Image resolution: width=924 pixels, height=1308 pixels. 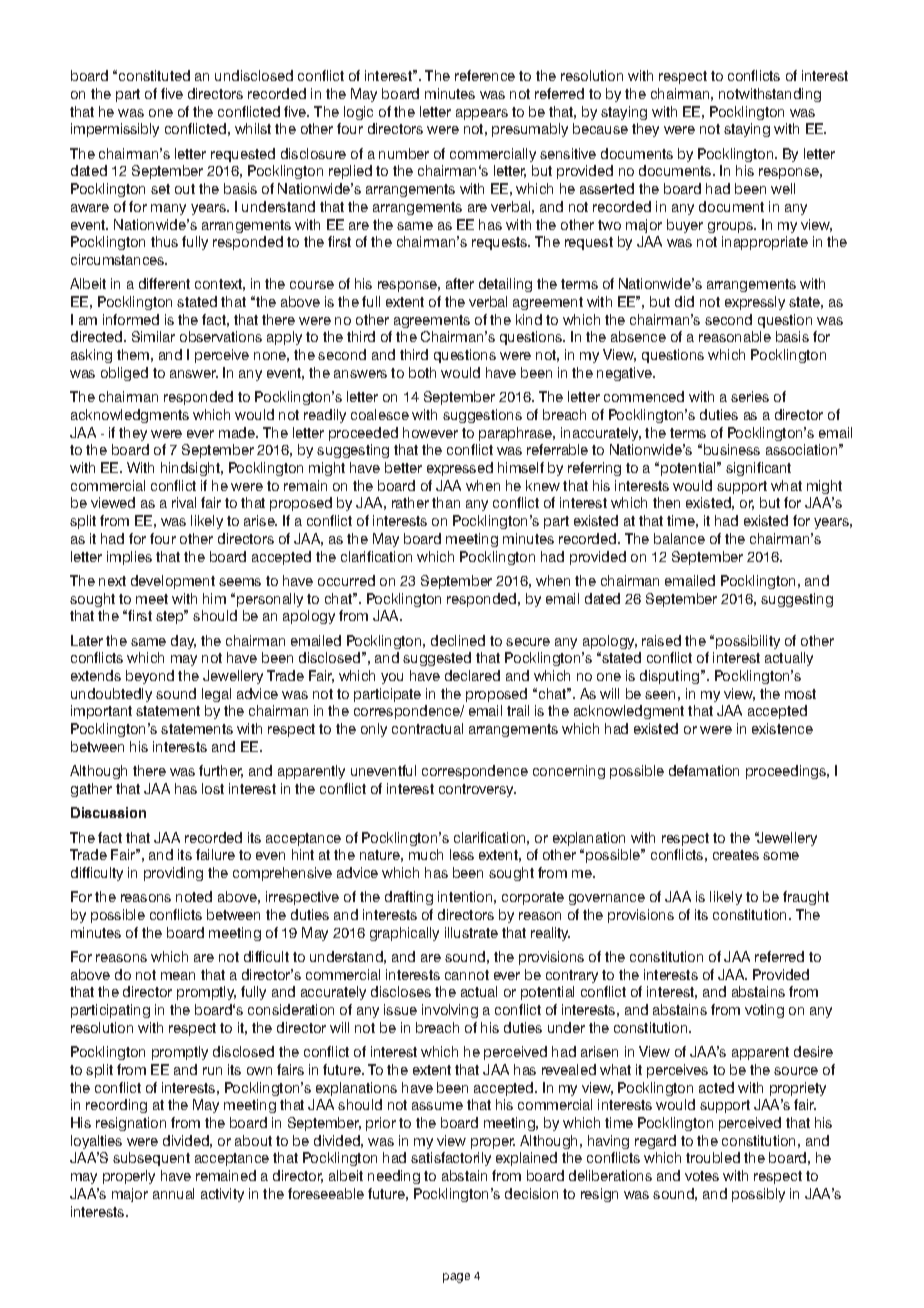 I want to click on possibly, so click(x=758, y=1195).
